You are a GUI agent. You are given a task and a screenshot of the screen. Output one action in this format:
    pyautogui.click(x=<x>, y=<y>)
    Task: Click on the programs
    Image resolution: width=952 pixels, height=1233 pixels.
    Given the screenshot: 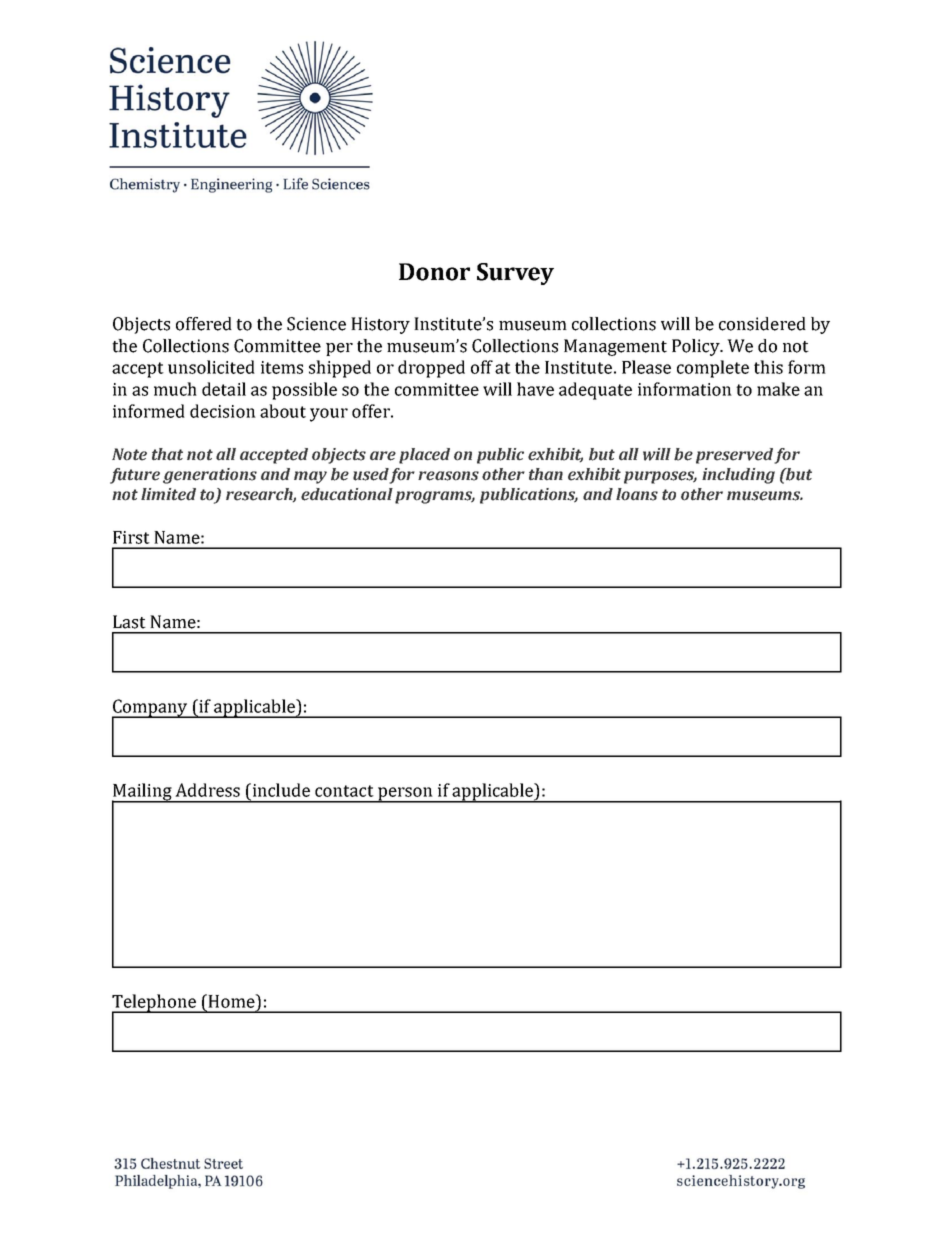 What is the action you would take?
    pyautogui.click(x=435, y=497)
